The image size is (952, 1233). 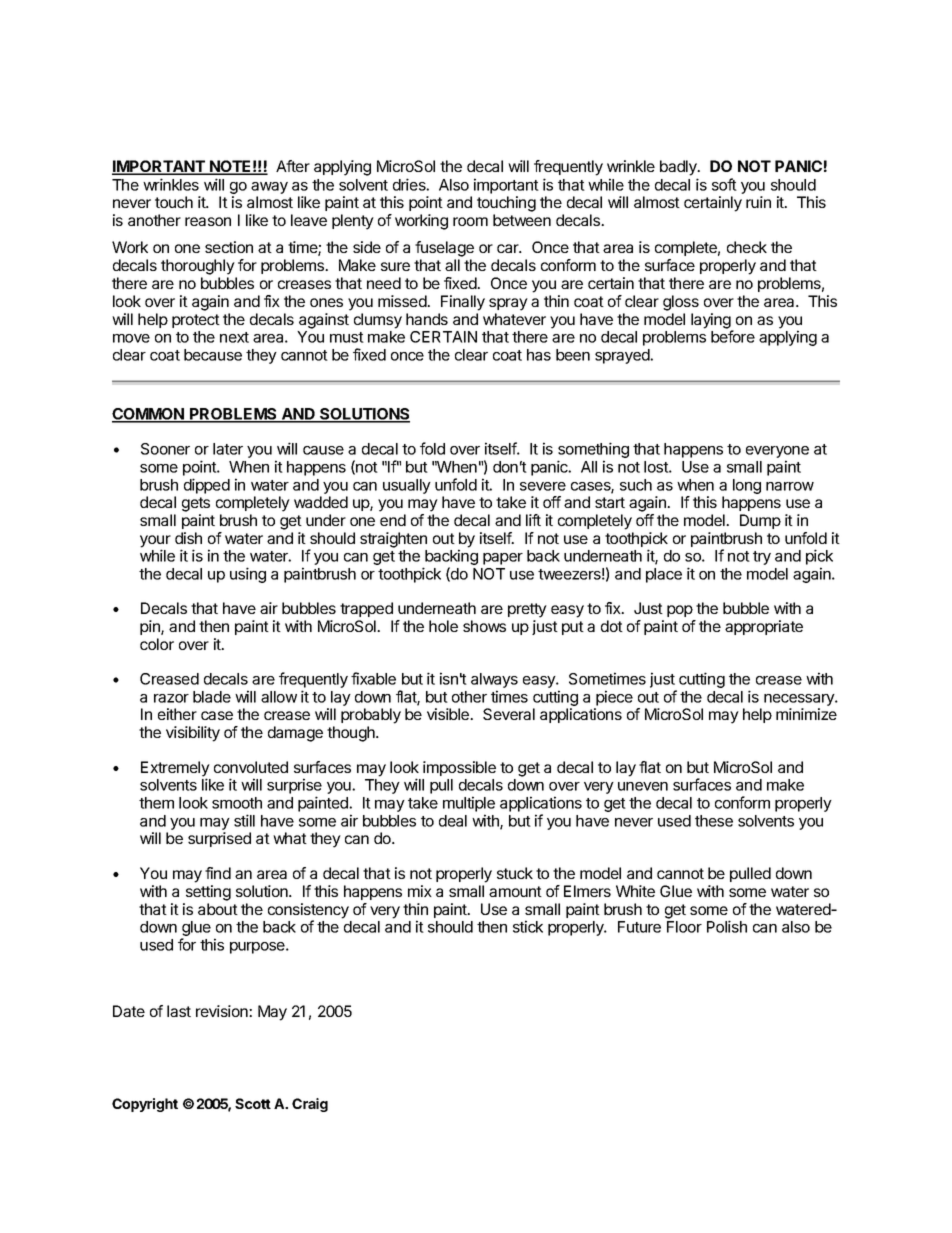 What do you see at coordinates (714, 821) in the screenshot?
I see `these` at bounding box center [714, 821].
